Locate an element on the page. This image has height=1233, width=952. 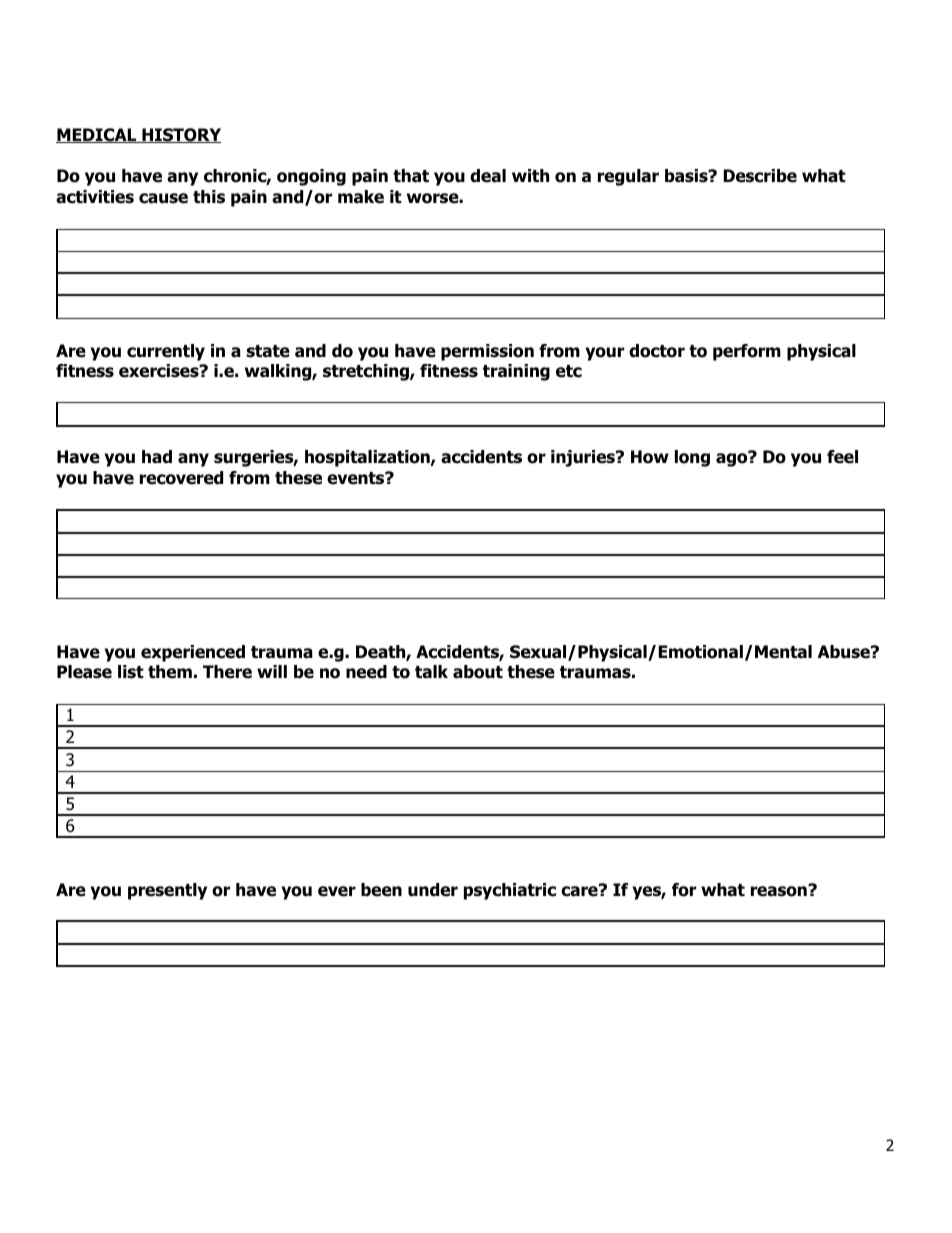
under is located at coordinates (433, 890).
